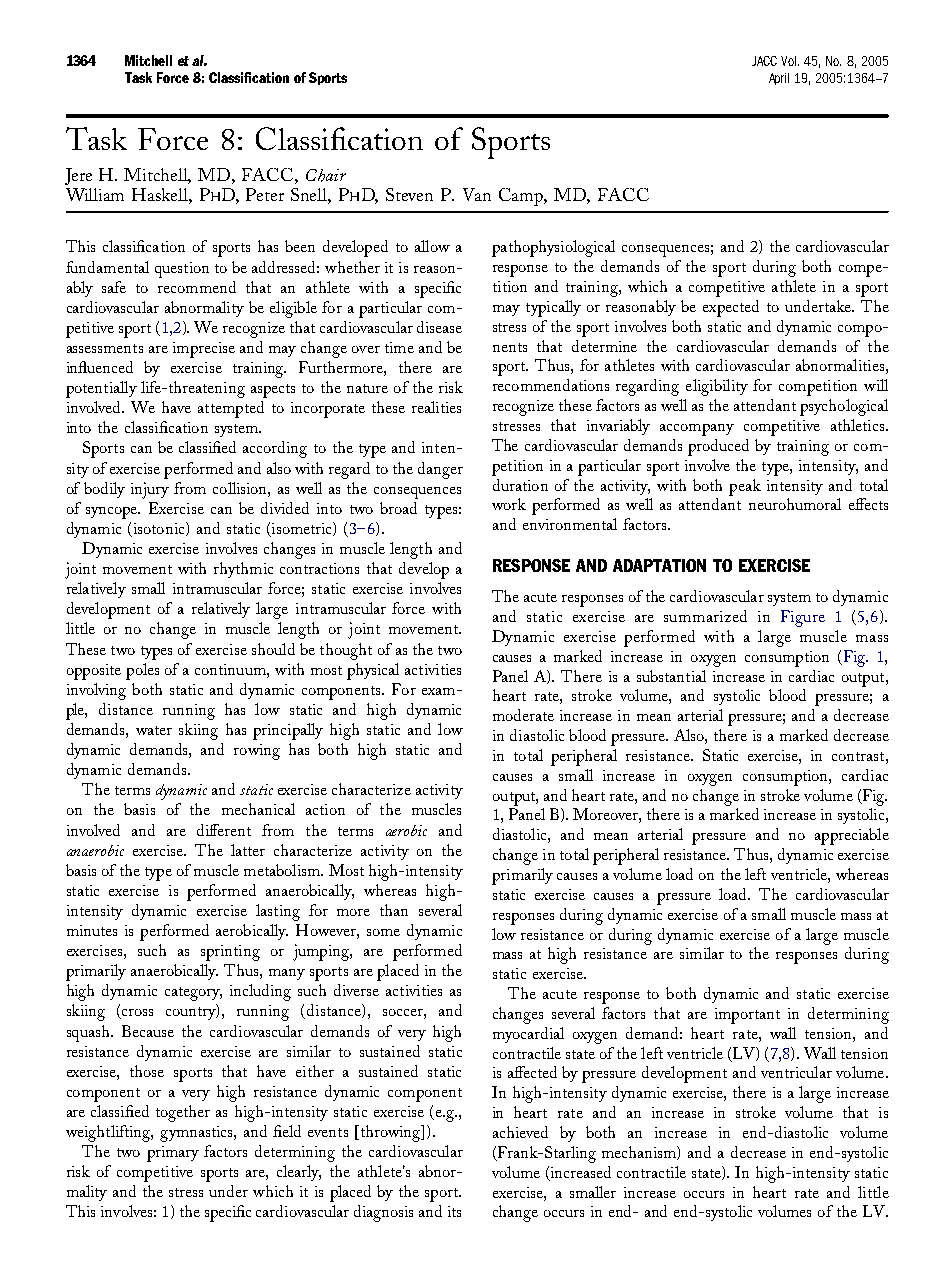 This page has width=952, height=1280. Describe the element at coordinates (796, 1072) in the page. I see `ventricular` at that location.
